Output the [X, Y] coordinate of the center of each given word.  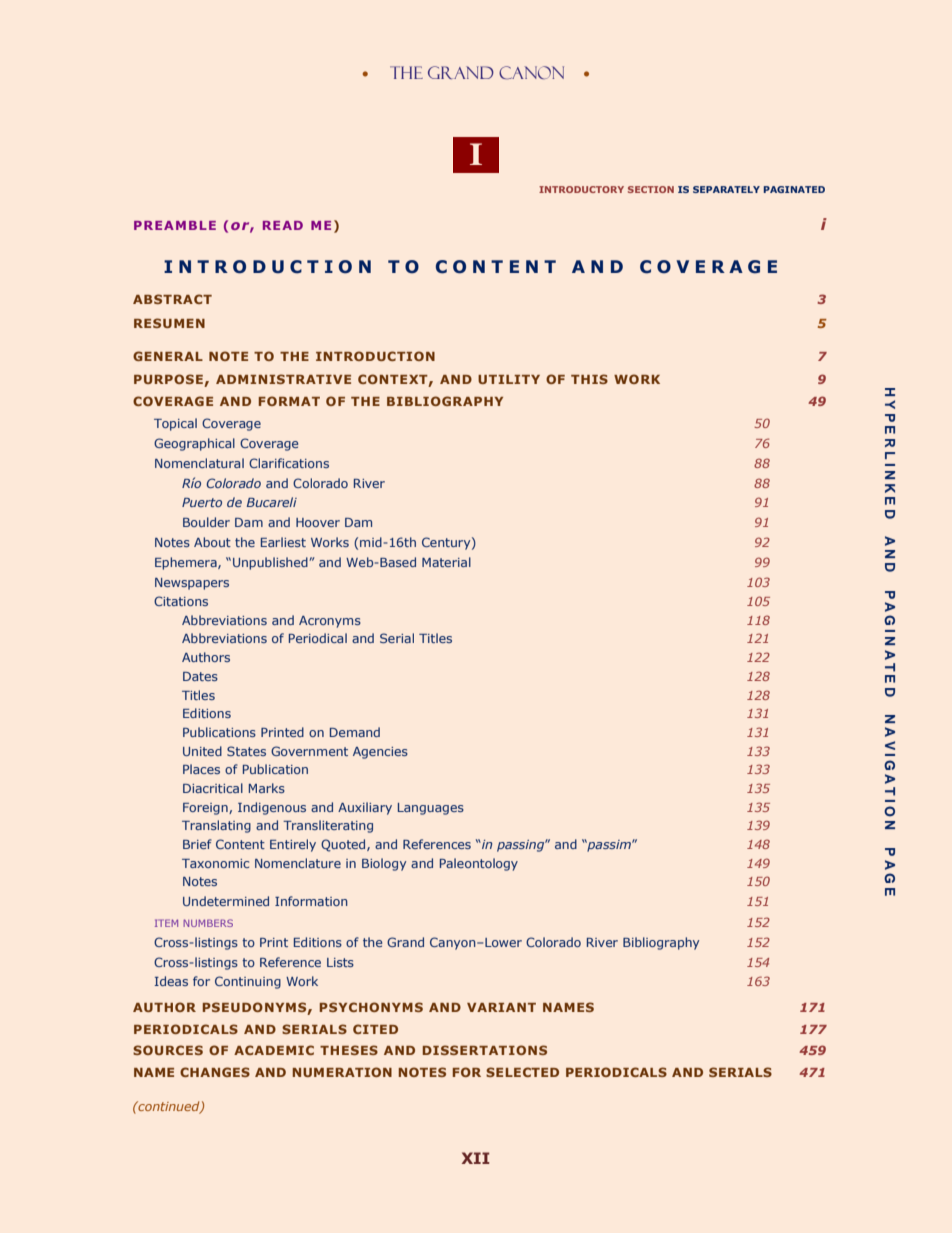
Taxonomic [215, 863]
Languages [431, 809]
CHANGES [215, 1072]
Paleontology [479, 864]
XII [476, 1158]
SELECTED [522, 1072]
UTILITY [509, 379]
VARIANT [501, 1007]
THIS [589, 379]
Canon [531, 72]
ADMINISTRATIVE [283, 379]
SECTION [651, 189]
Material [446, 562]
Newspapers [192, 584]
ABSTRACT [172, 299]
